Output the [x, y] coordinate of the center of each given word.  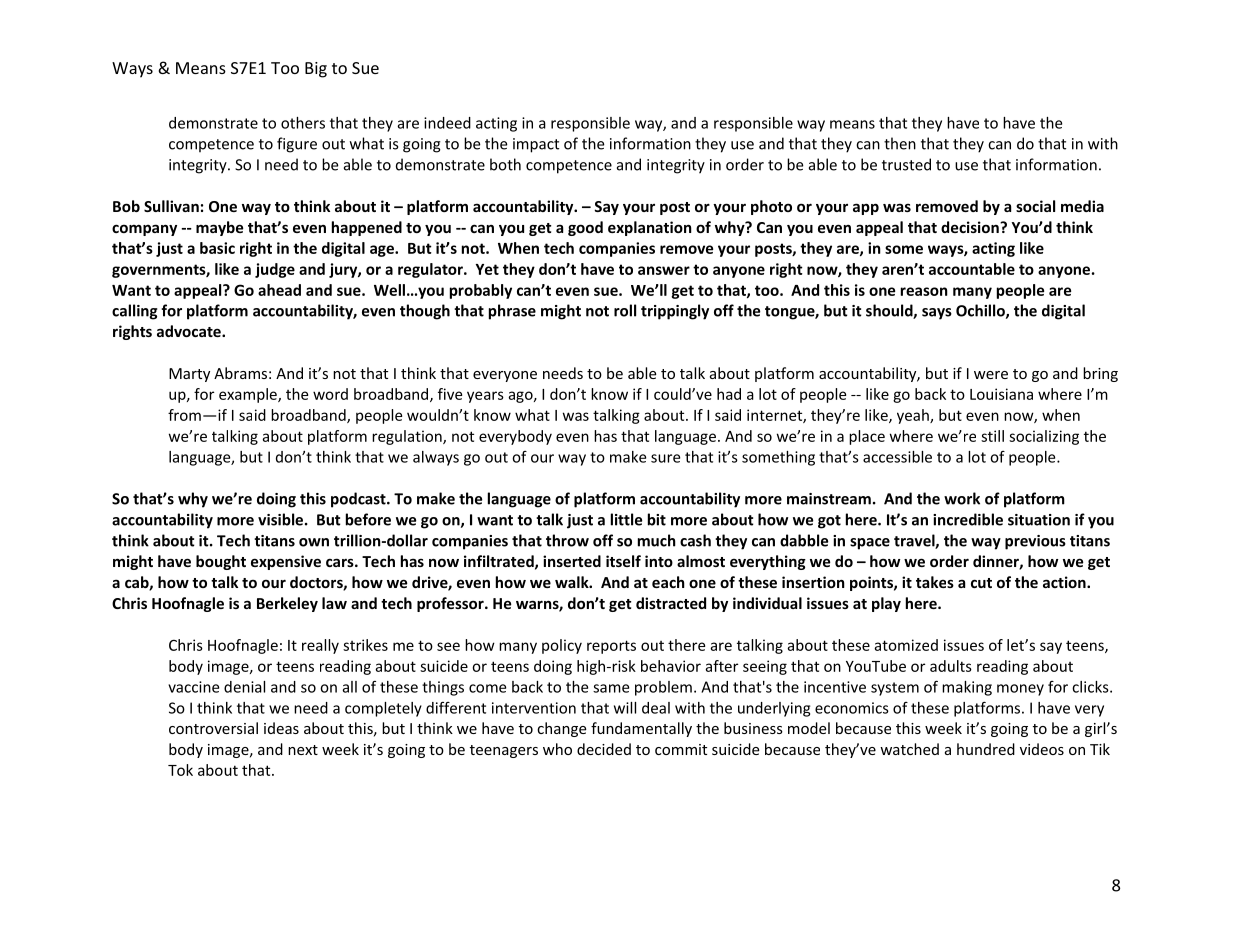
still [992, 436]
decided [604, 749]
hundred [986, 749]
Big [316, 70]
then [900, 143]
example [249, 395]
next [303, 750]
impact [536, 145]
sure [665, 458]
